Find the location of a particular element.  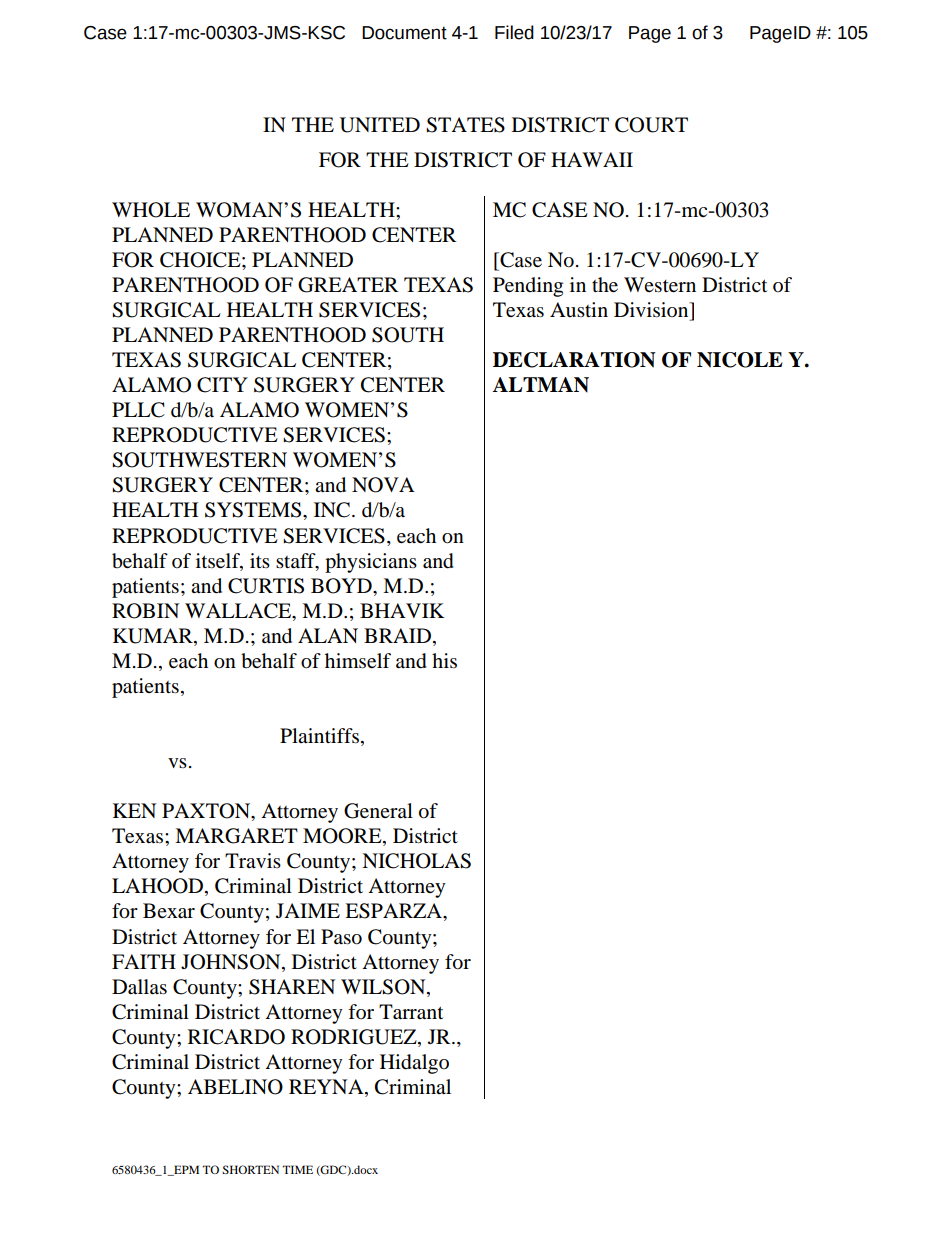

BRAID is located at coordinates (399, 635).
